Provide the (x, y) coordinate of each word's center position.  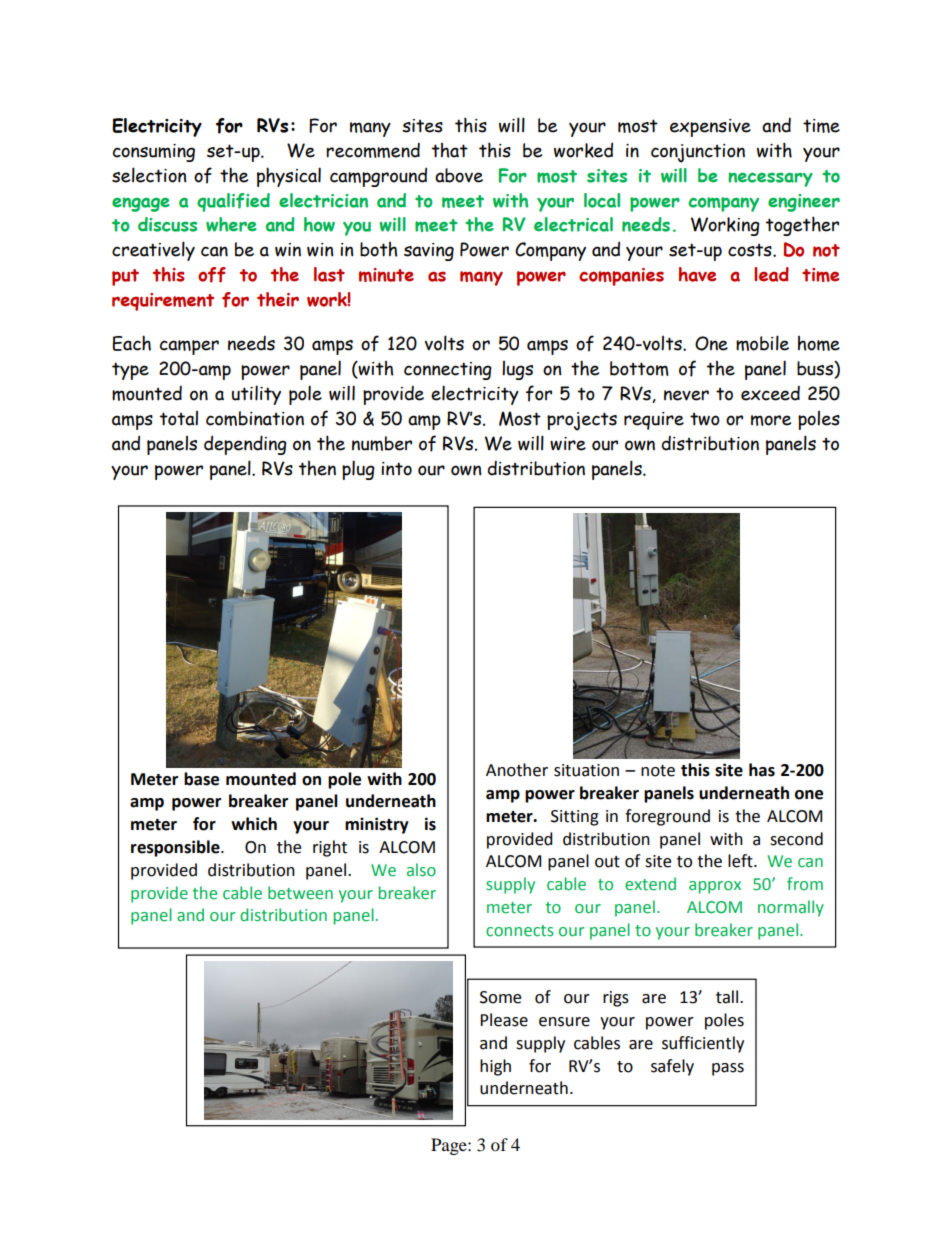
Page (450, 1146)
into (396, 469)
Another (517, 770)
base (201, 779)
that (450, 150)
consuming (154, 153)
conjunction (698, 153)
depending (245, 445)
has (762, 770)
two (705, 419)
